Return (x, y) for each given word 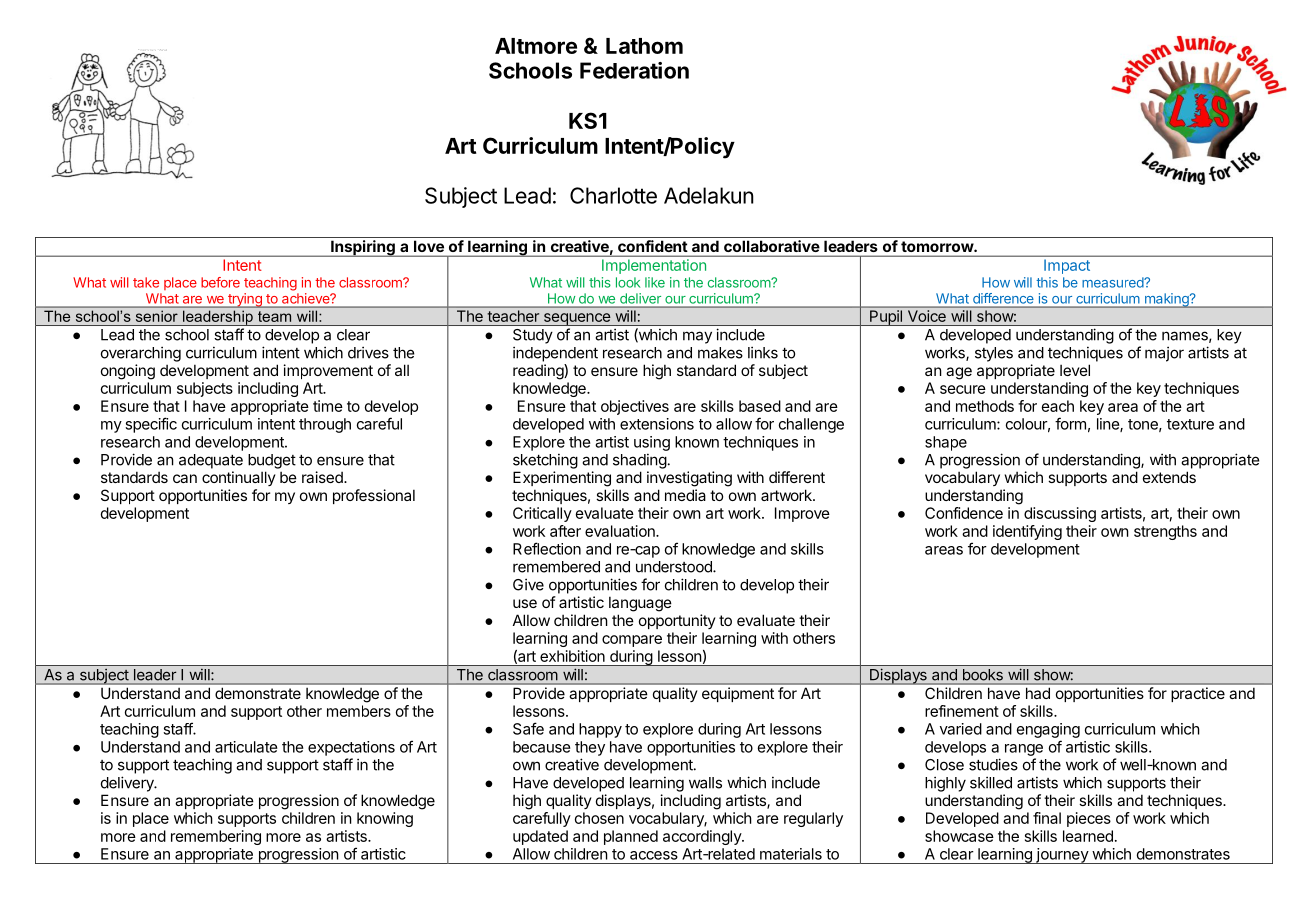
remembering (216, 837)
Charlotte (613, 195)
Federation (634, 70)
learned (1088, 836)
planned (631, 837)
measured (1113, 282)
